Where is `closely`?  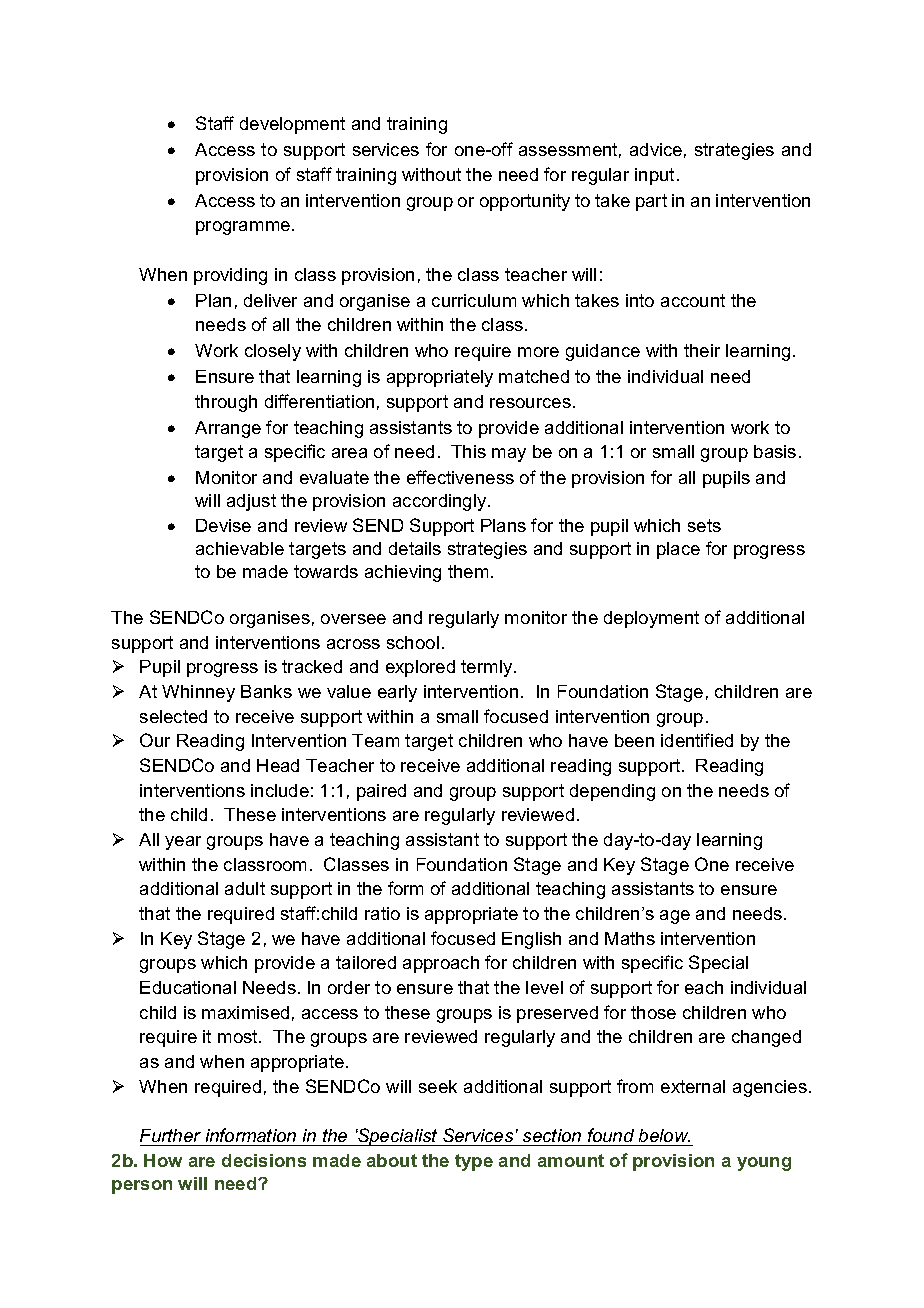
closely is located at coordinates (273, 352).
